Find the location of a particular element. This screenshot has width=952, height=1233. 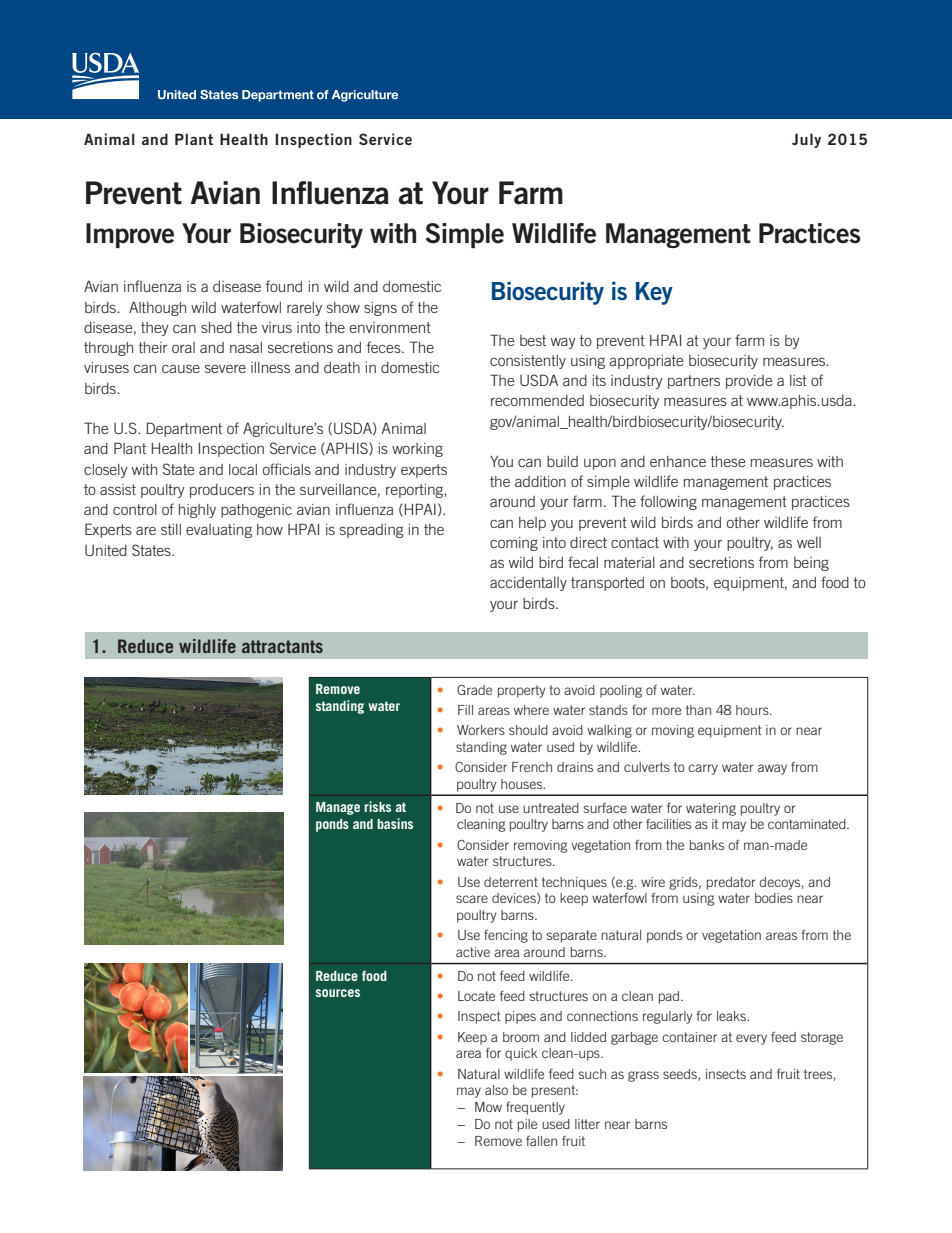

Improve is located at coordinates (130, 235).
